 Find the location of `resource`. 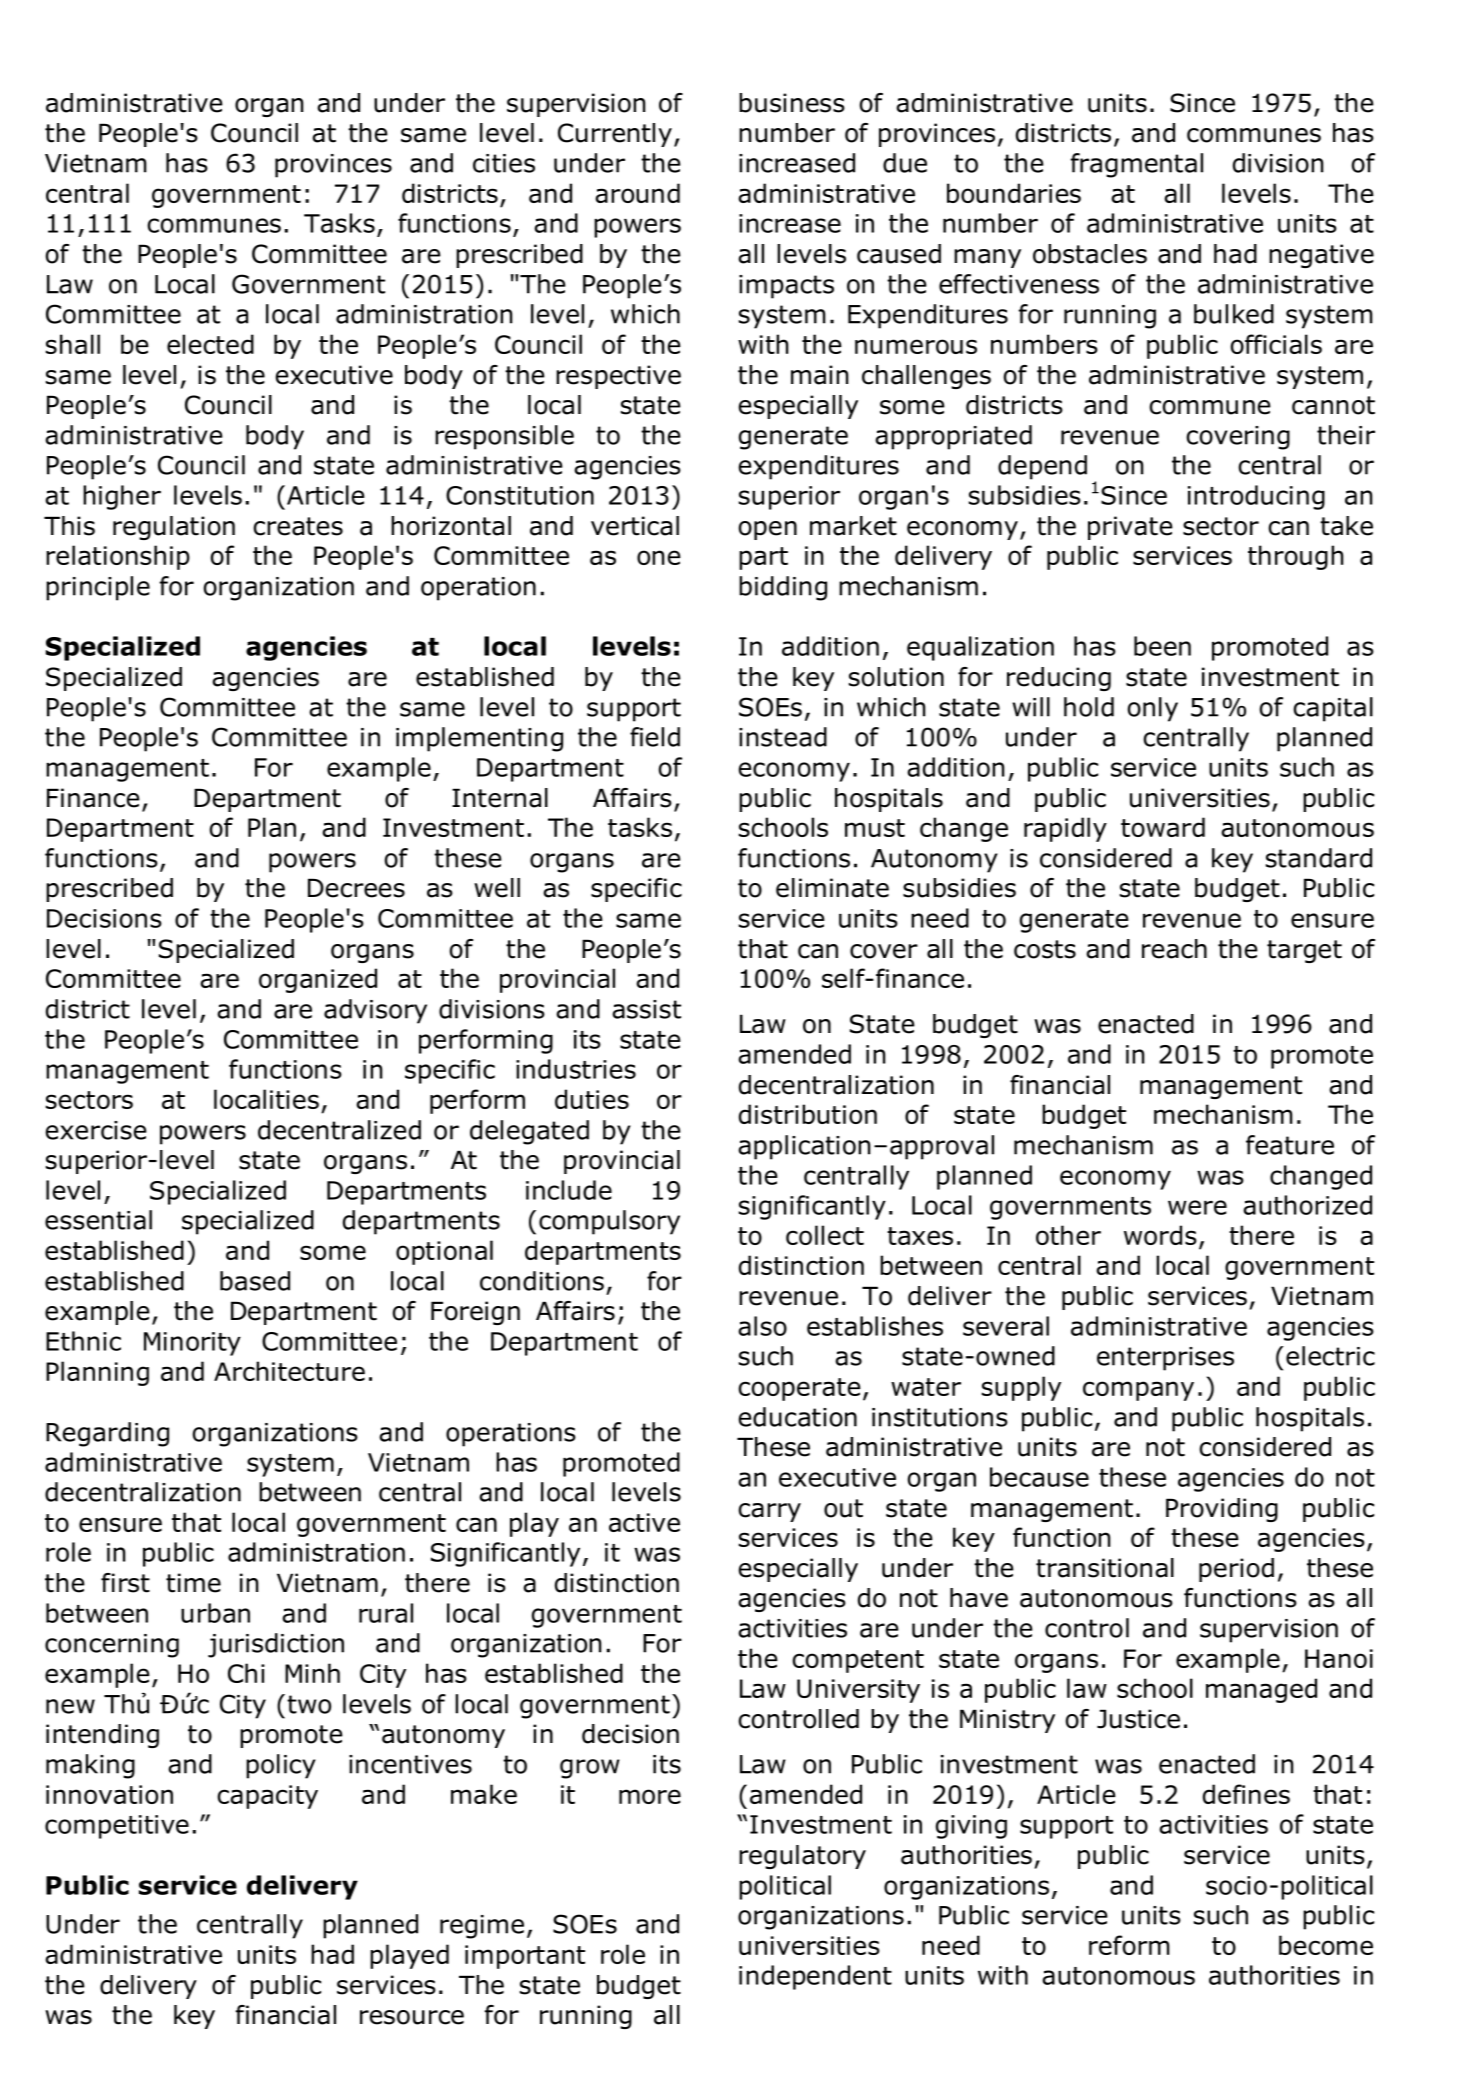

resource is located at coordinates (412, 2017).
